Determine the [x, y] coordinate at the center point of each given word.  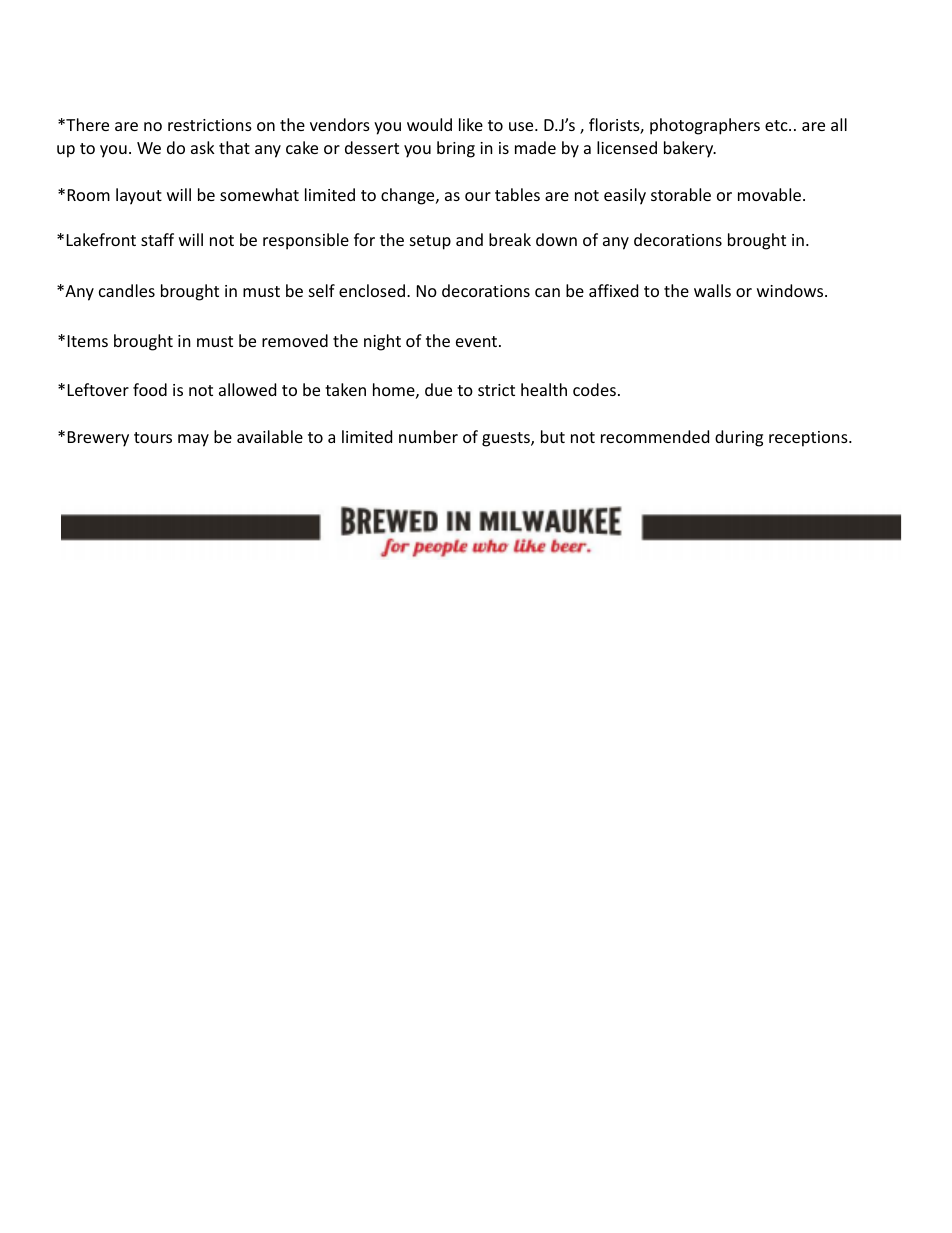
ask [203, 147]
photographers [705, 126]
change [409, 196]
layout [139, 196]
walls [712, 290]
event [478, 341]
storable [681, 194]
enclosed [372, 290]
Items [88, 341]
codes [594, 389]
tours [153, 437]
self [322, 290]
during [739, 438]
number [428, 436]
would [429, 124]
